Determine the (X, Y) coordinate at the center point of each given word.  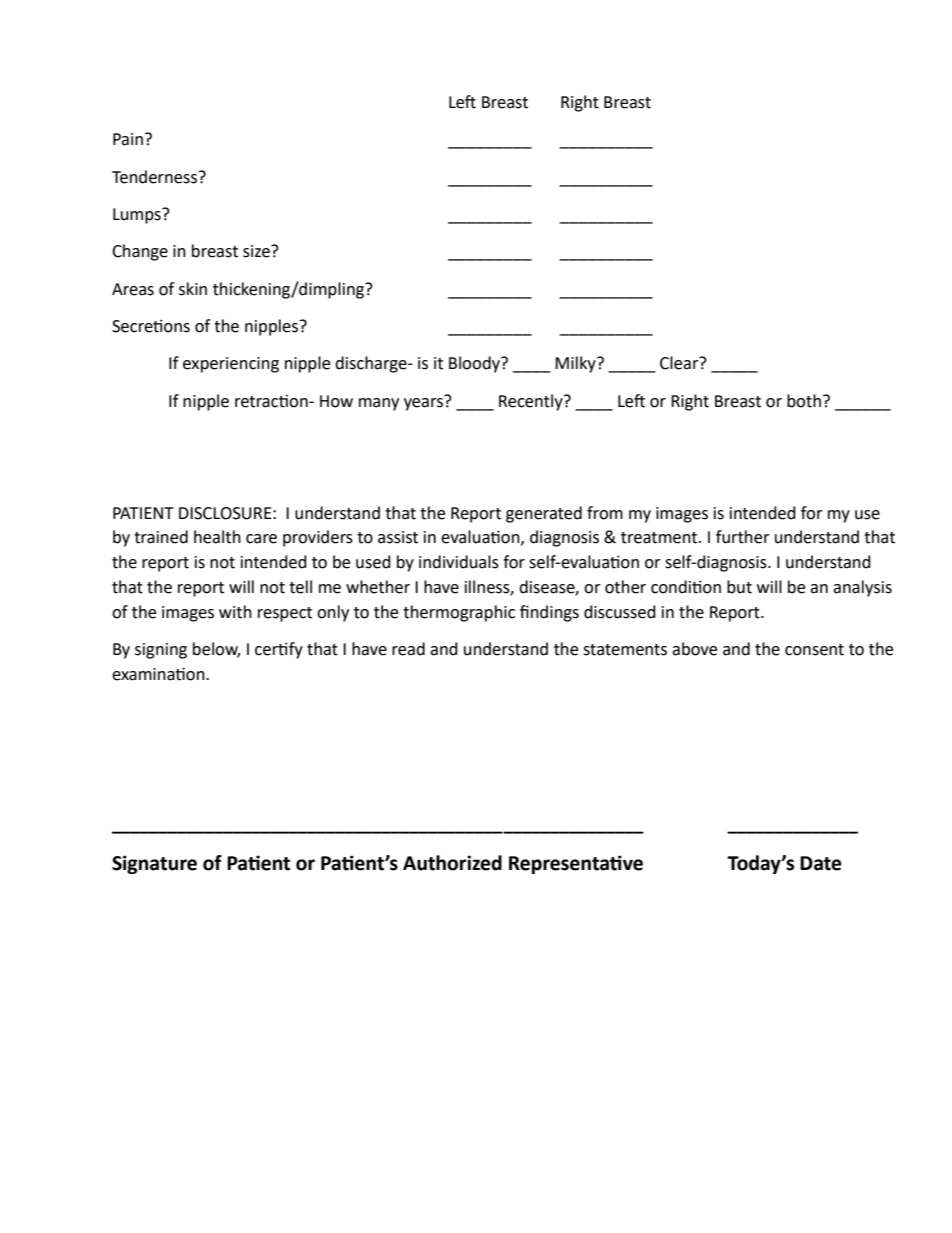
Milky (576, 364)
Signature (154, 864)
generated (544, 514)
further (743, 537)
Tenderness (156, 177)
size (257, 251)
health (217, 537)
